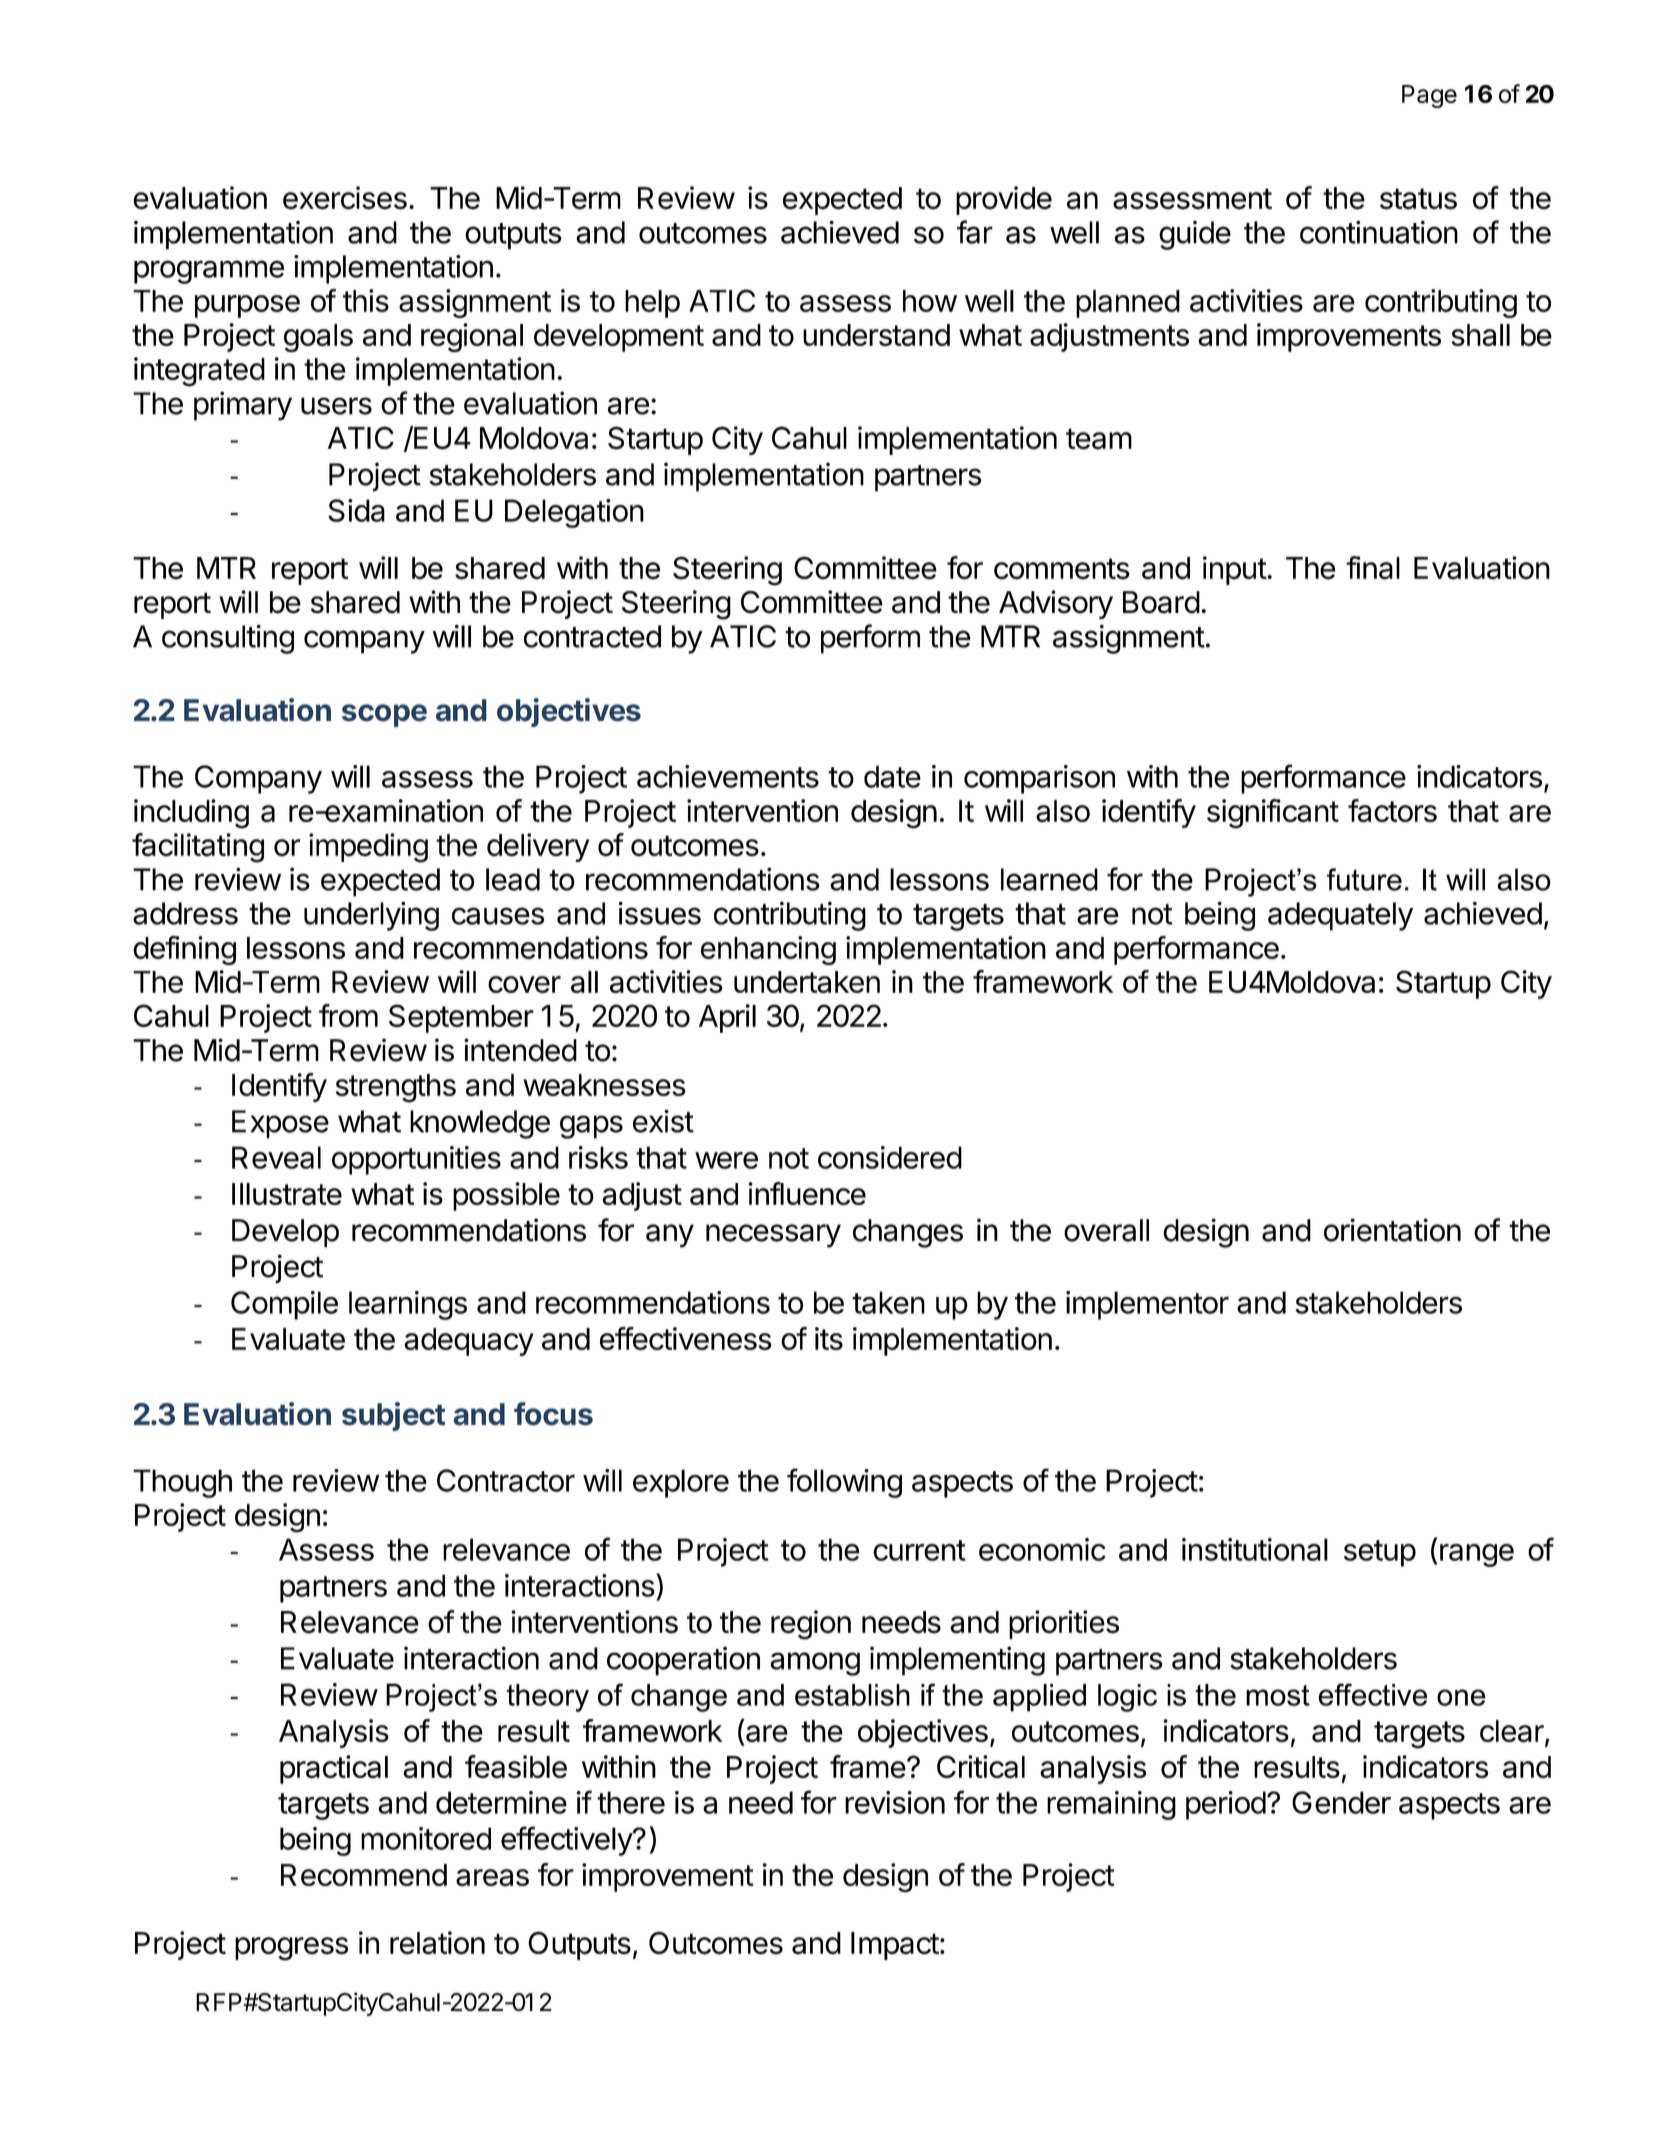  I want to click on adequately, so click(1340, 916).
